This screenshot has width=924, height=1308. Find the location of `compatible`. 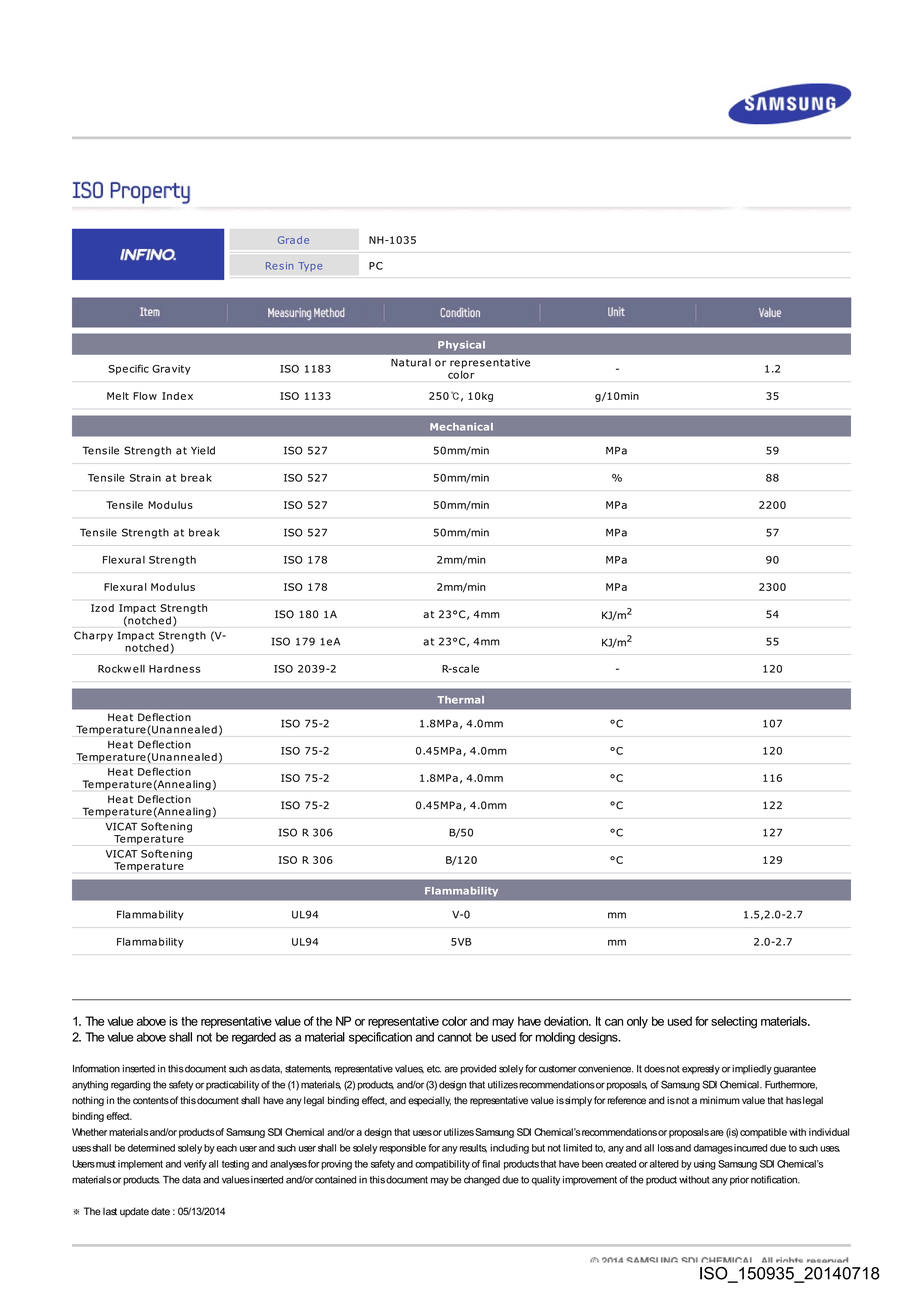

compatible is located at coordinates (763, 1133).
